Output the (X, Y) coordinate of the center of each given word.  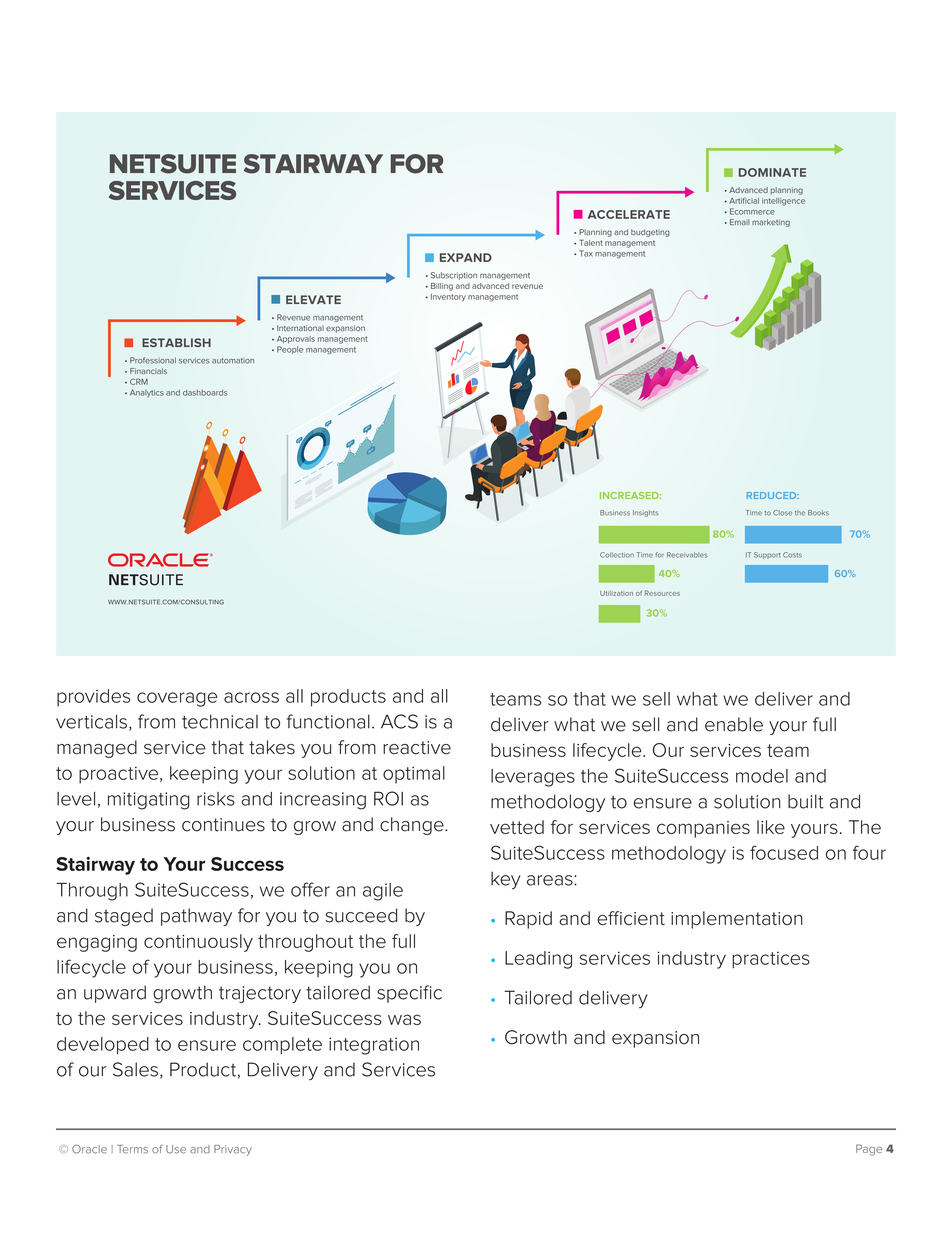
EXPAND (466, 257)
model (762, 776)
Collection (617, 555)
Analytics (147, 393)
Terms (132, 1149)
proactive (120, 775)
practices (771, 960)
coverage (177, 699)
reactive (417, 748)
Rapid (528, 920)
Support (767, 555)
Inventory (448, 298)
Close (782, 513)
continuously (198, 943)
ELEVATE (313, 299)
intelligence (783, 202)
